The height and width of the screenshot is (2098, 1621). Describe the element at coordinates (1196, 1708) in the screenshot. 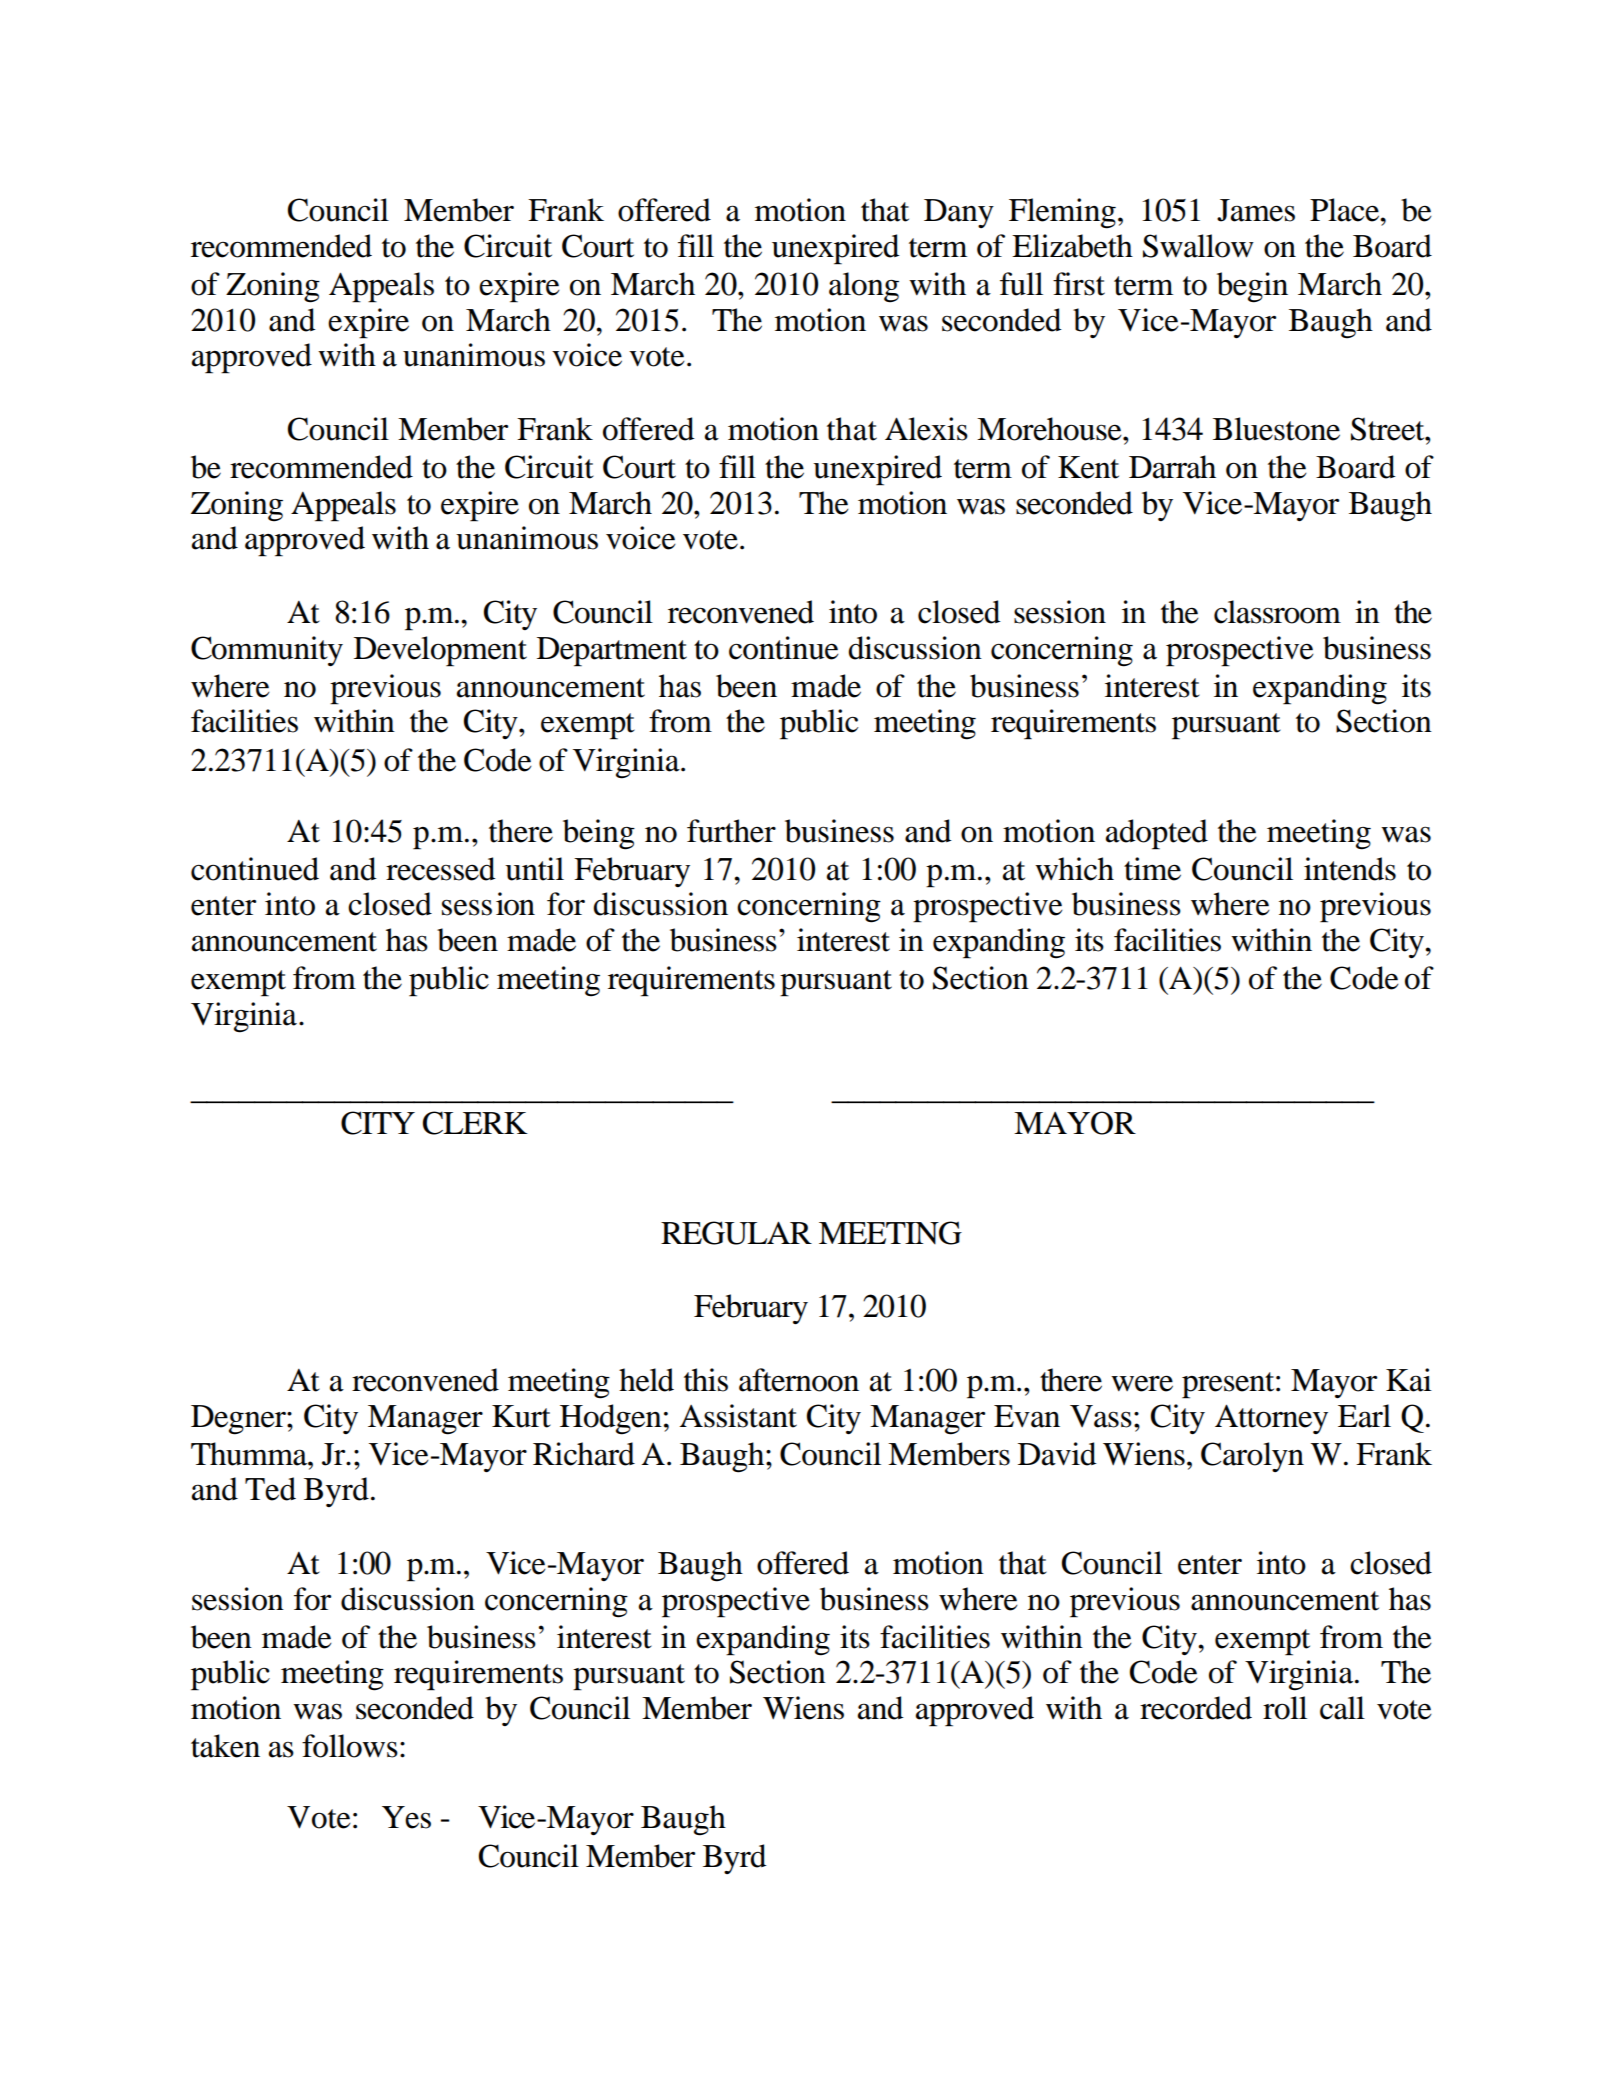

I see `recorded` at that location.
